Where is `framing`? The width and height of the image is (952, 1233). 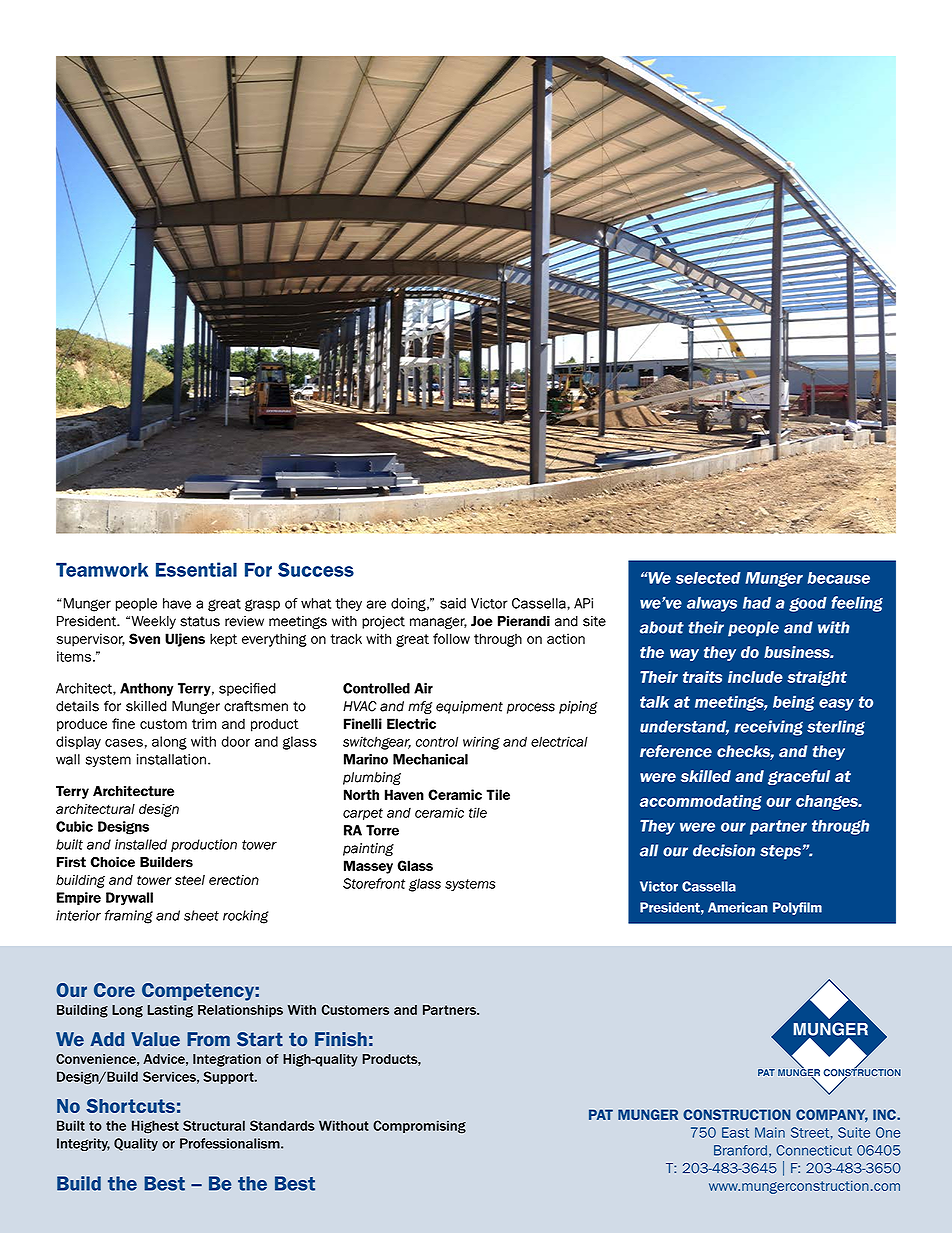 framing is located at coordinates (129, 917).
